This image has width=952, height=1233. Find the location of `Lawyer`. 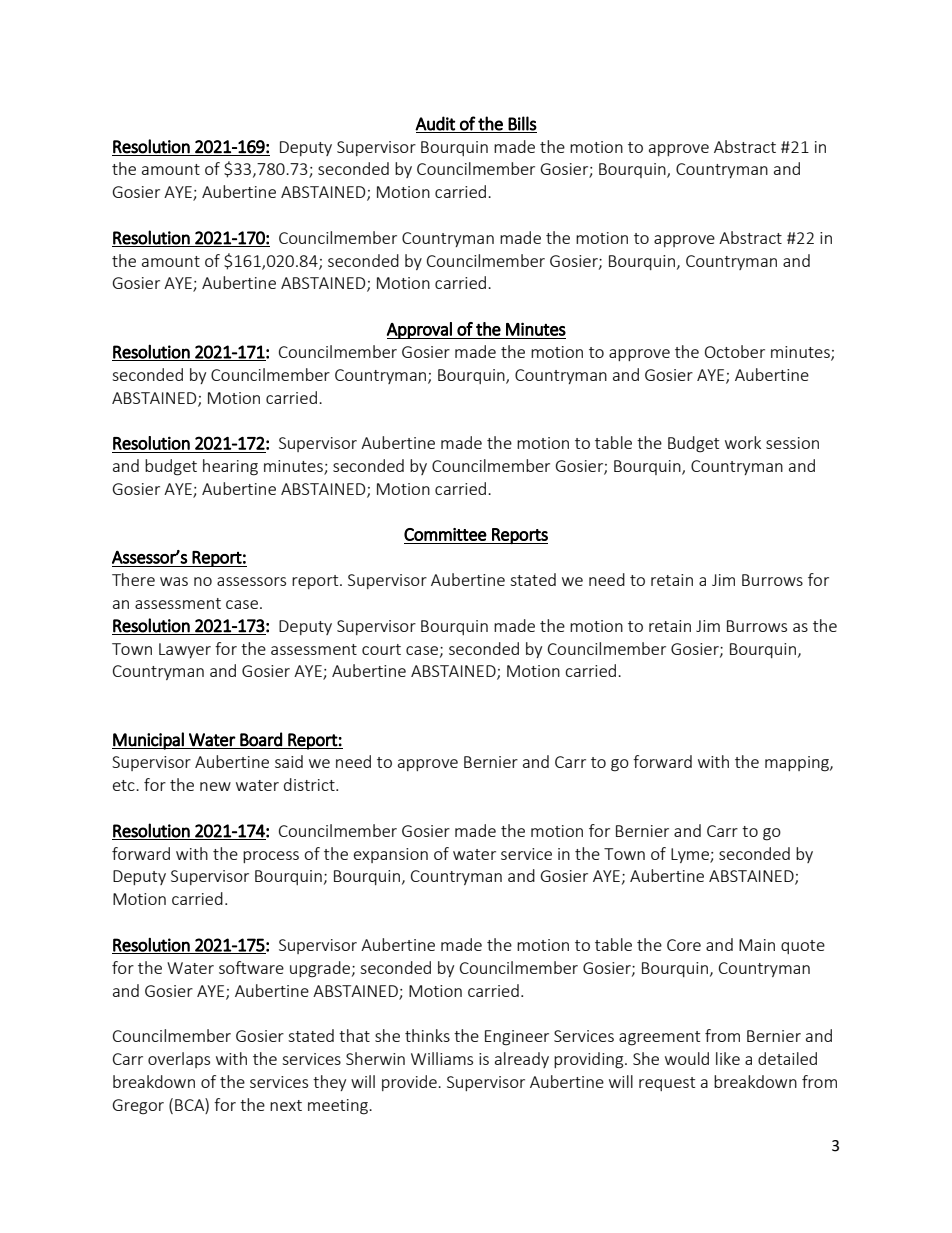

Lawyer is located at coordinates (185, 650).
